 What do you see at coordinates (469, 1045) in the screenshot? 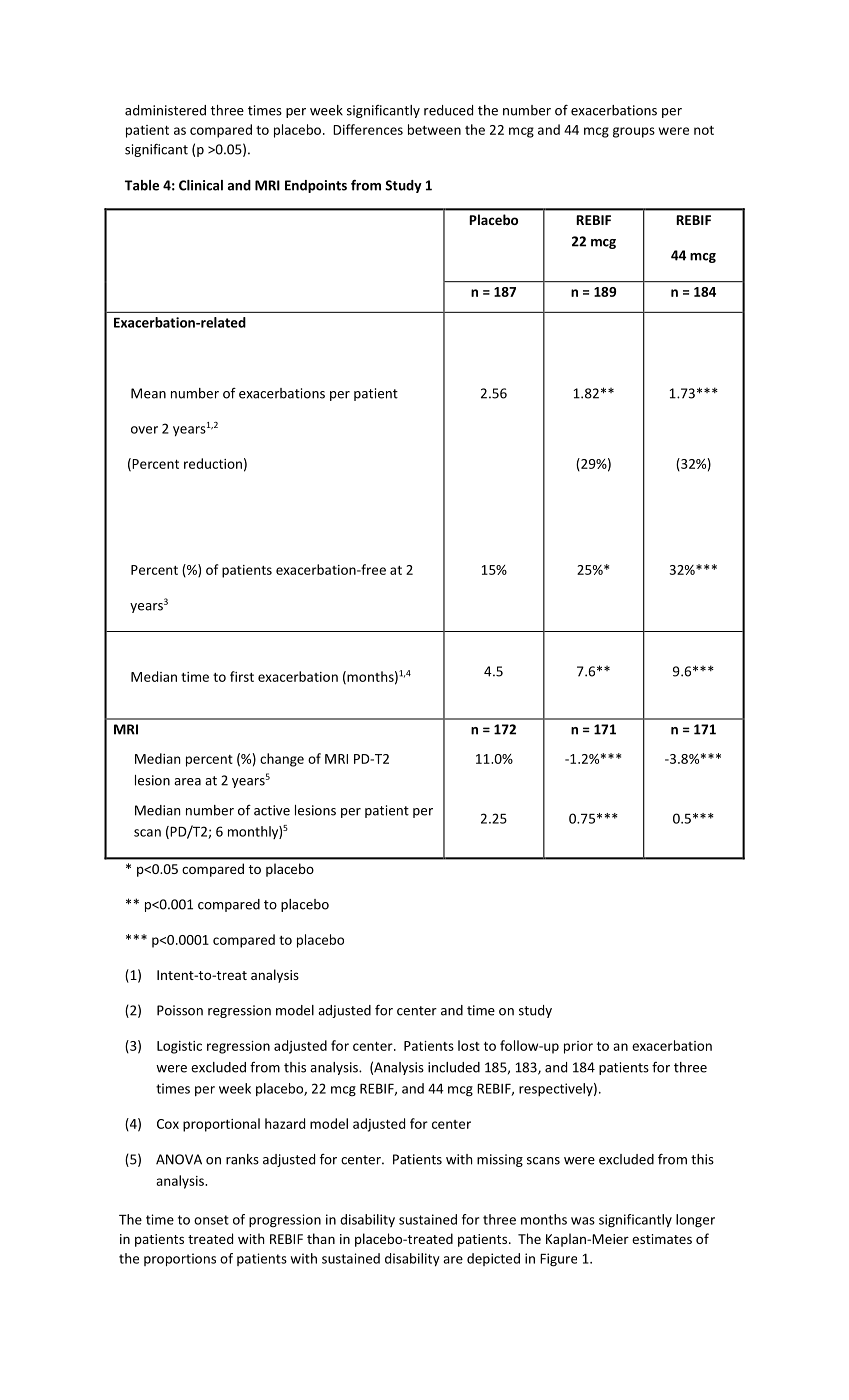
I see `lost` at bounding box center [469, 1045].
